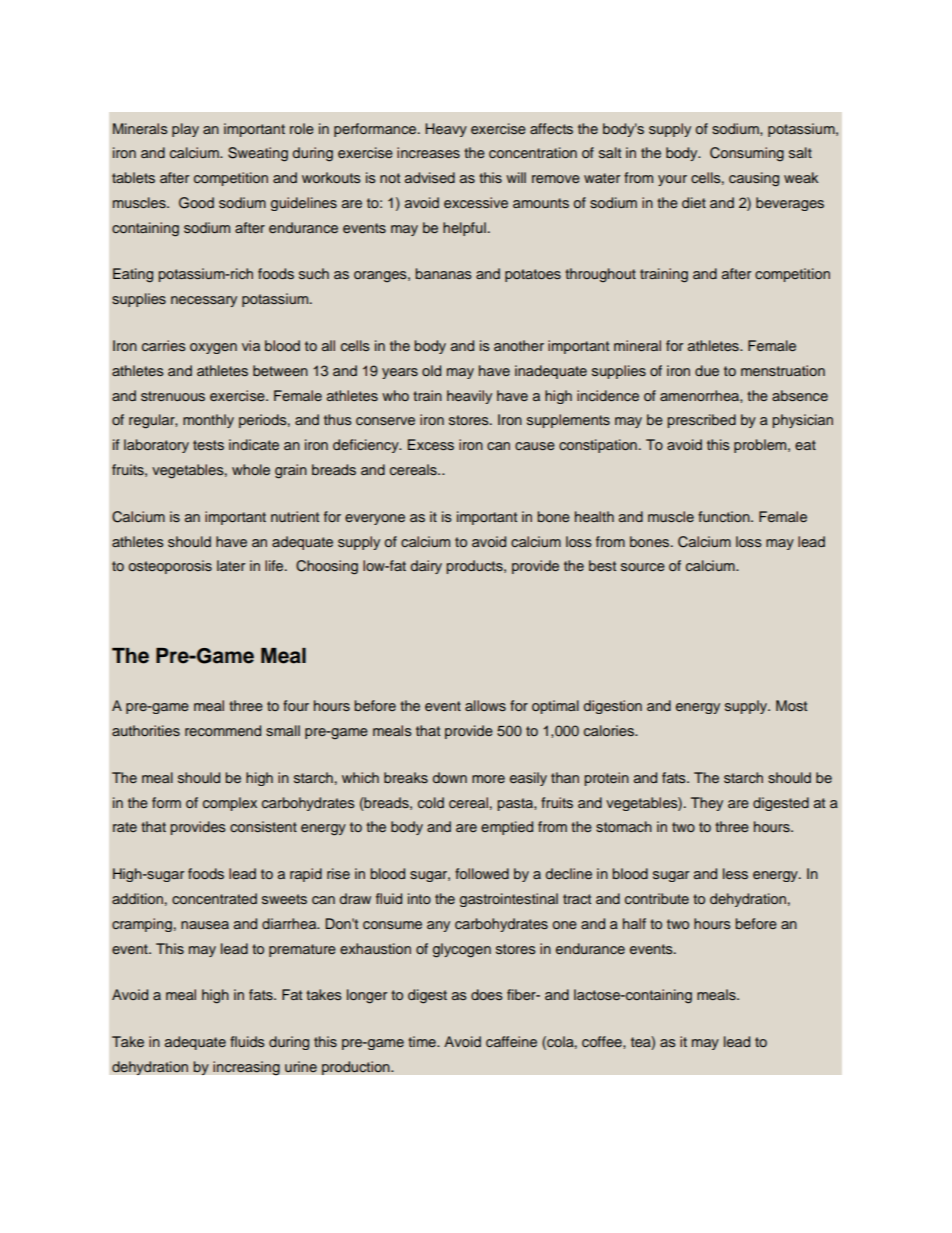  What do you see at coordinates (230, 804) in the screenshot?
I see `complex` at bounding box center [230, 804].
